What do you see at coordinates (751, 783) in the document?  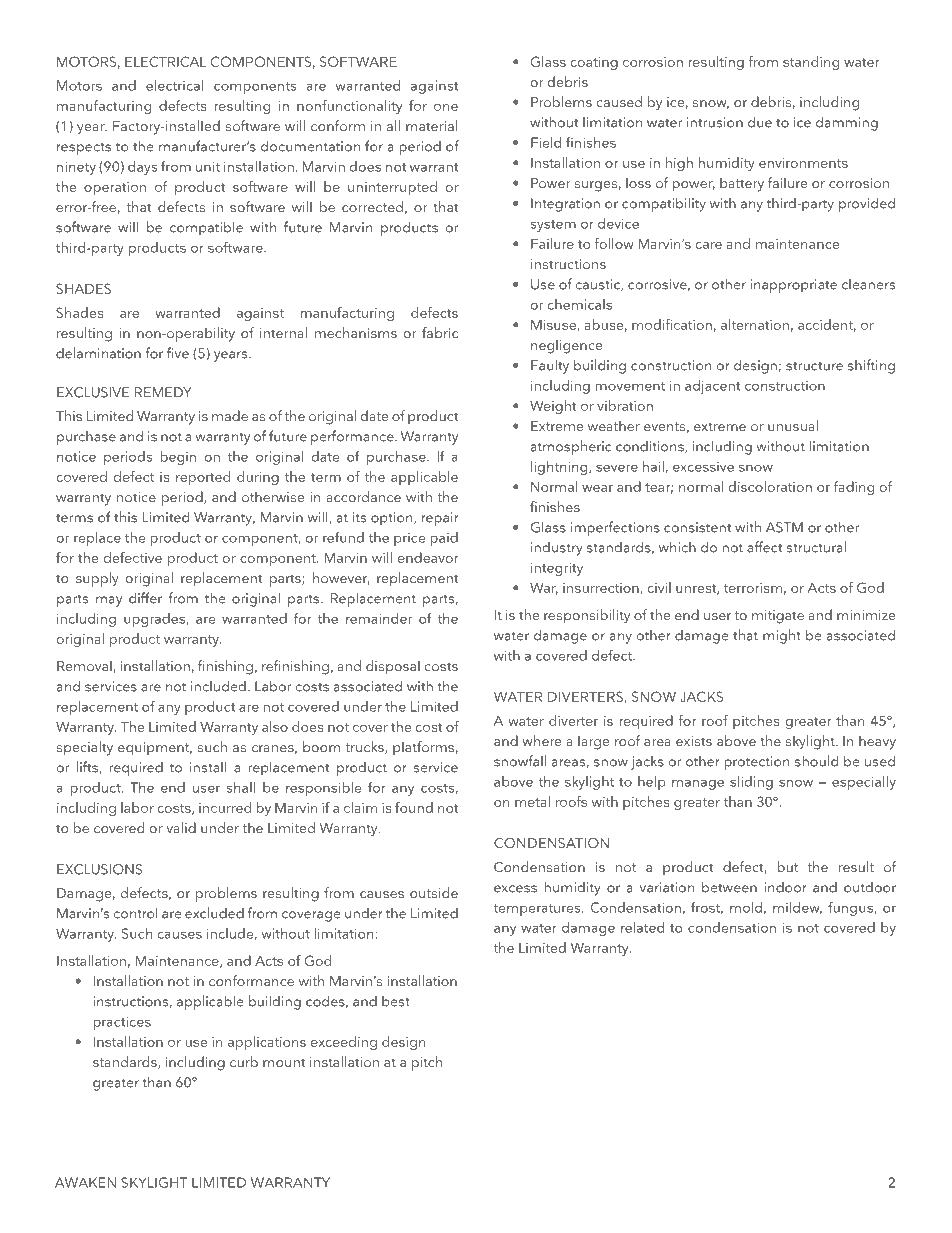 I see `sliding` at bounding box center [751, 783].
